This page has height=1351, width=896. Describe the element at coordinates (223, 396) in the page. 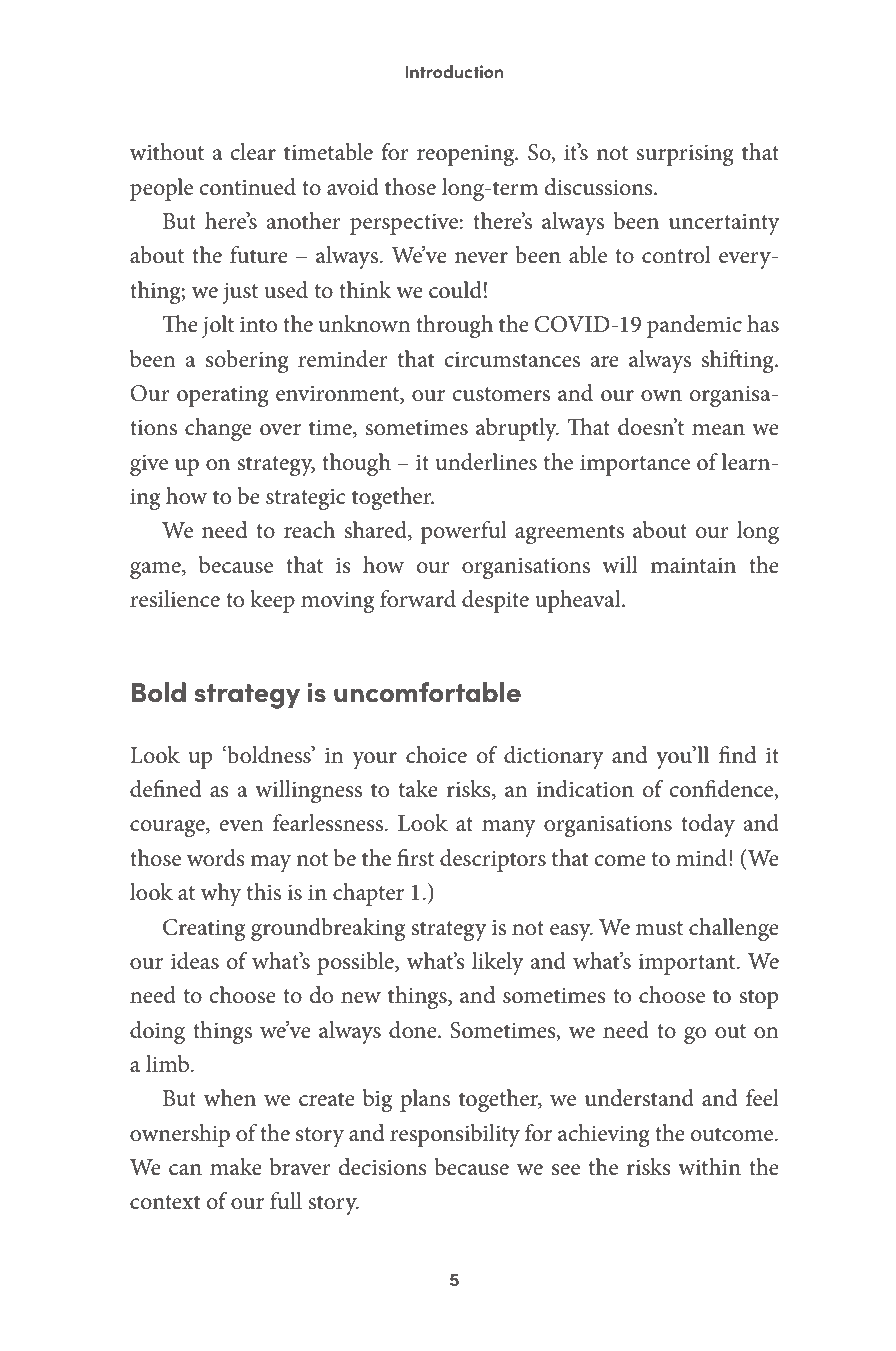

I see `operating` at that location.
